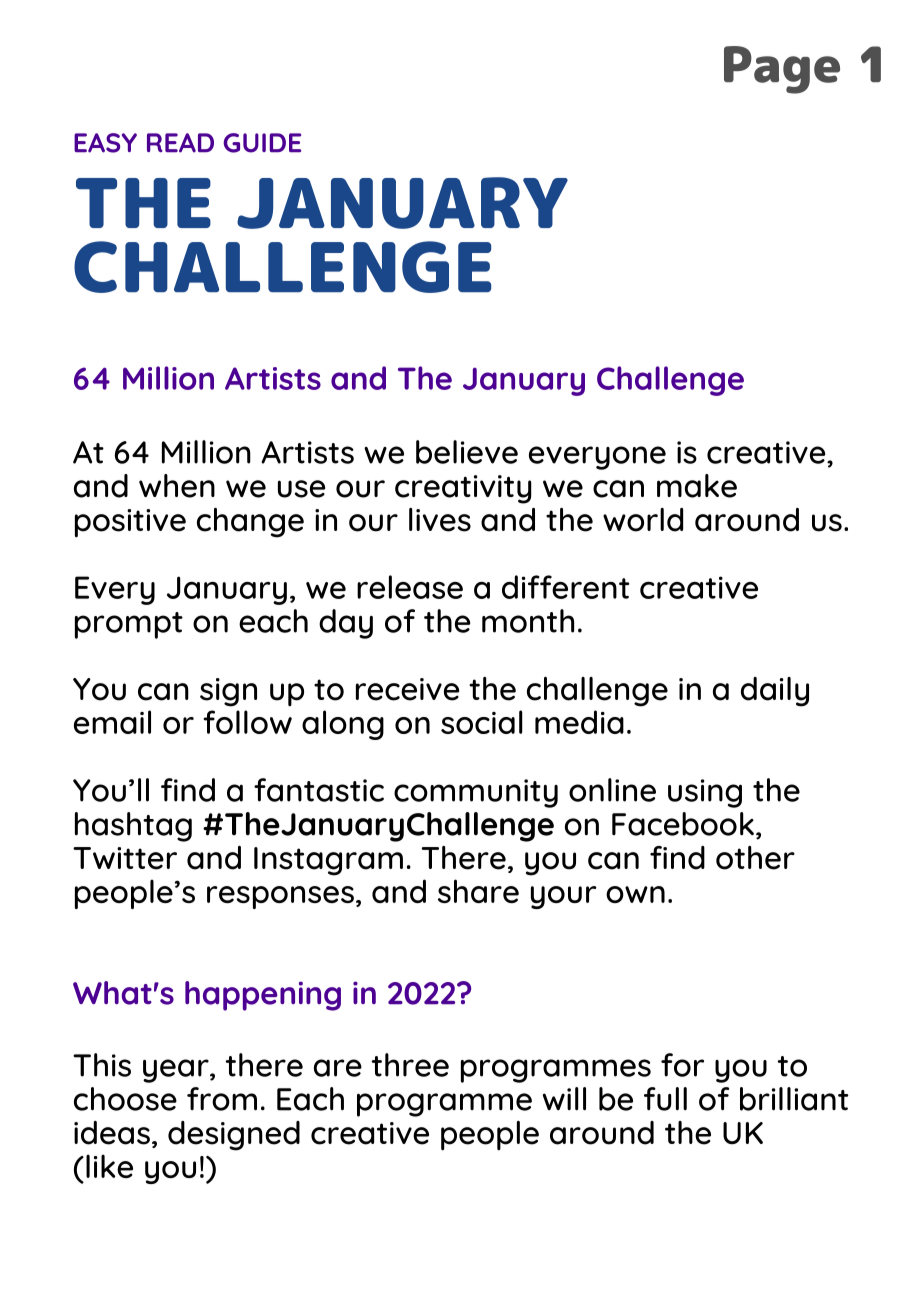 This screenshot has height=1308, width=924. Describe the element at coordinates (782, 70) in the screenshot. I see `Page` at that location.
